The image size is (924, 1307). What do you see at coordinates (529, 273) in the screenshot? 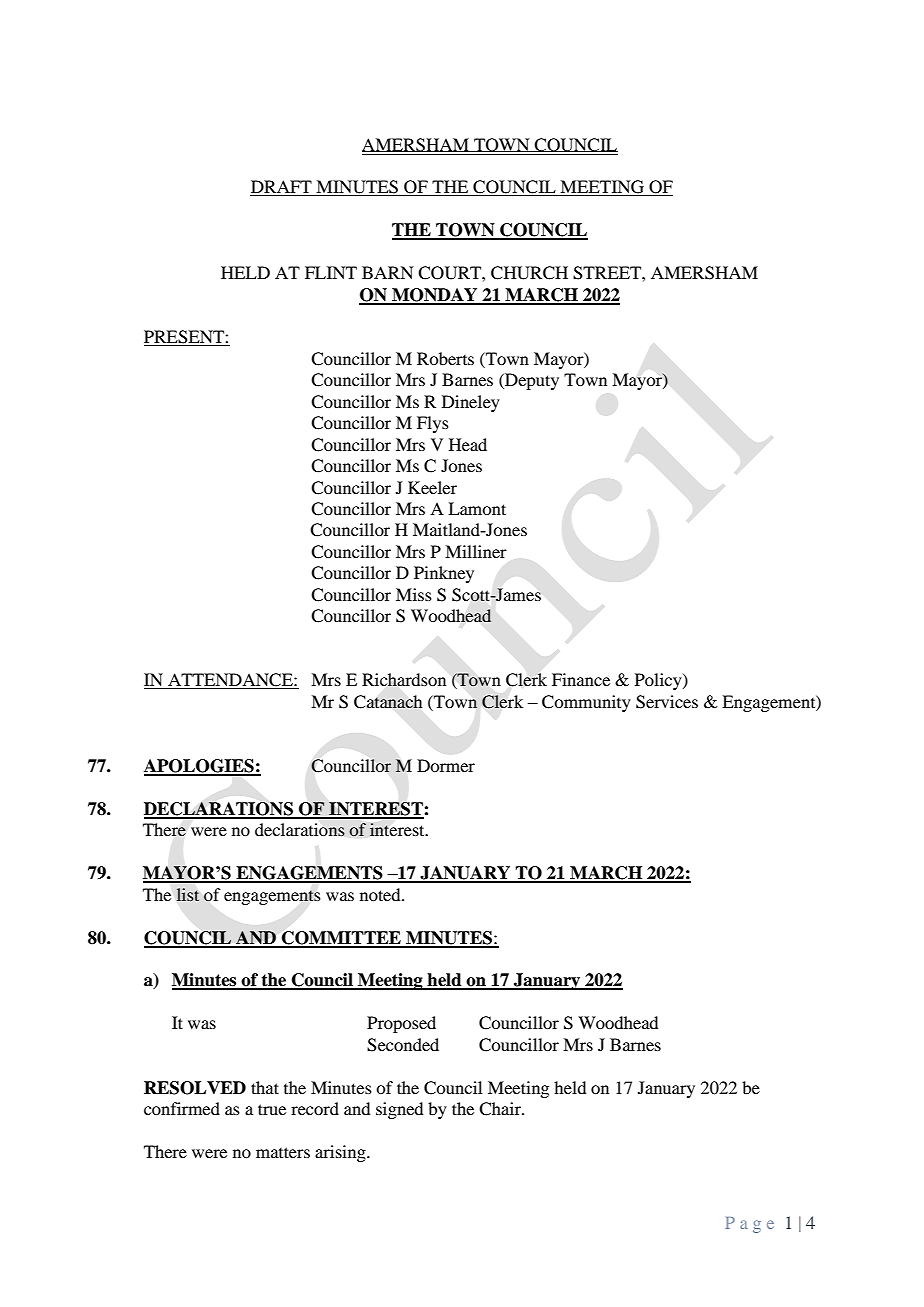
I see `CHURCH` at bounding box center [529, 273].
